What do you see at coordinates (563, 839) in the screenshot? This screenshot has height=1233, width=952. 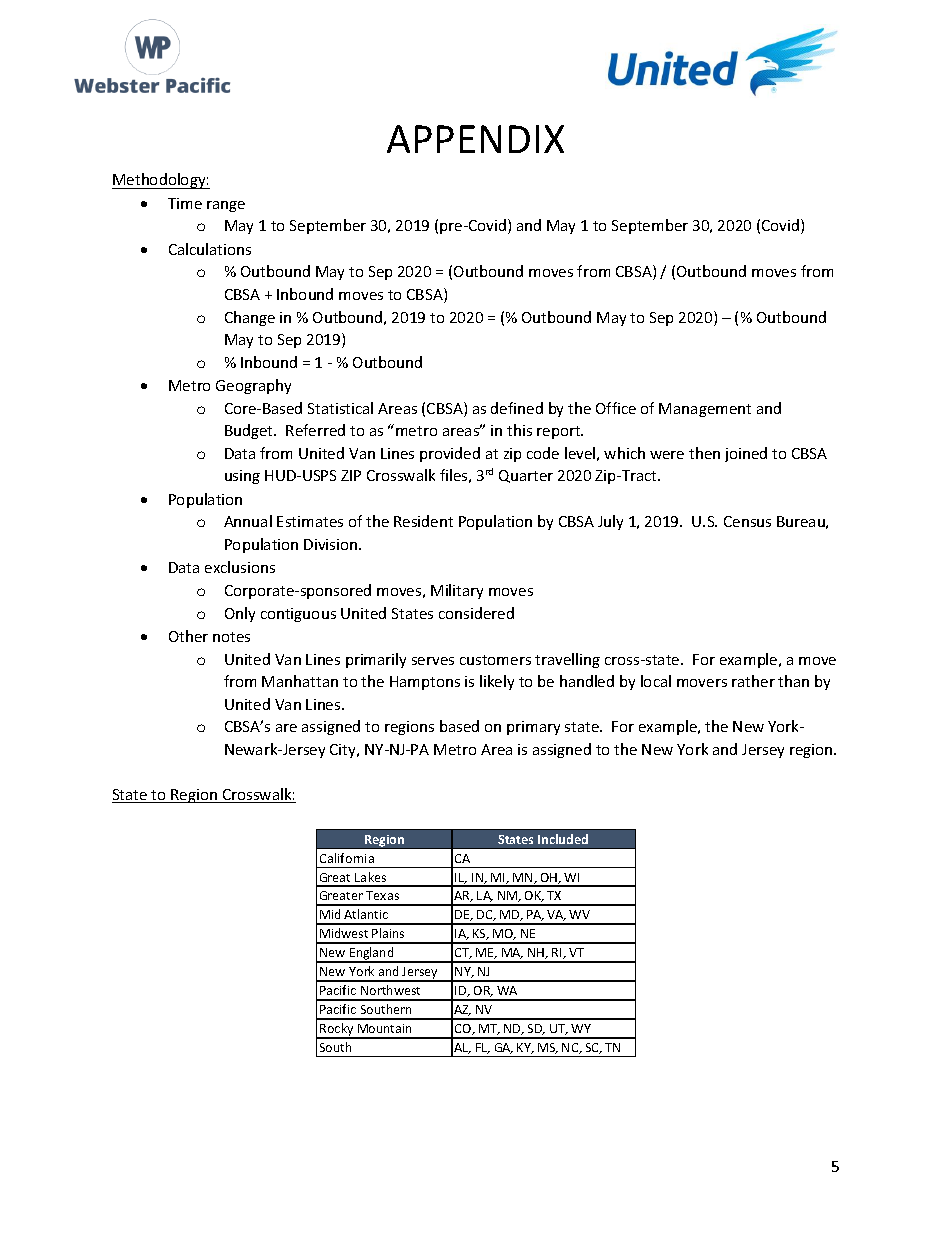 I see `Included` at bounding box center [563, 839].
